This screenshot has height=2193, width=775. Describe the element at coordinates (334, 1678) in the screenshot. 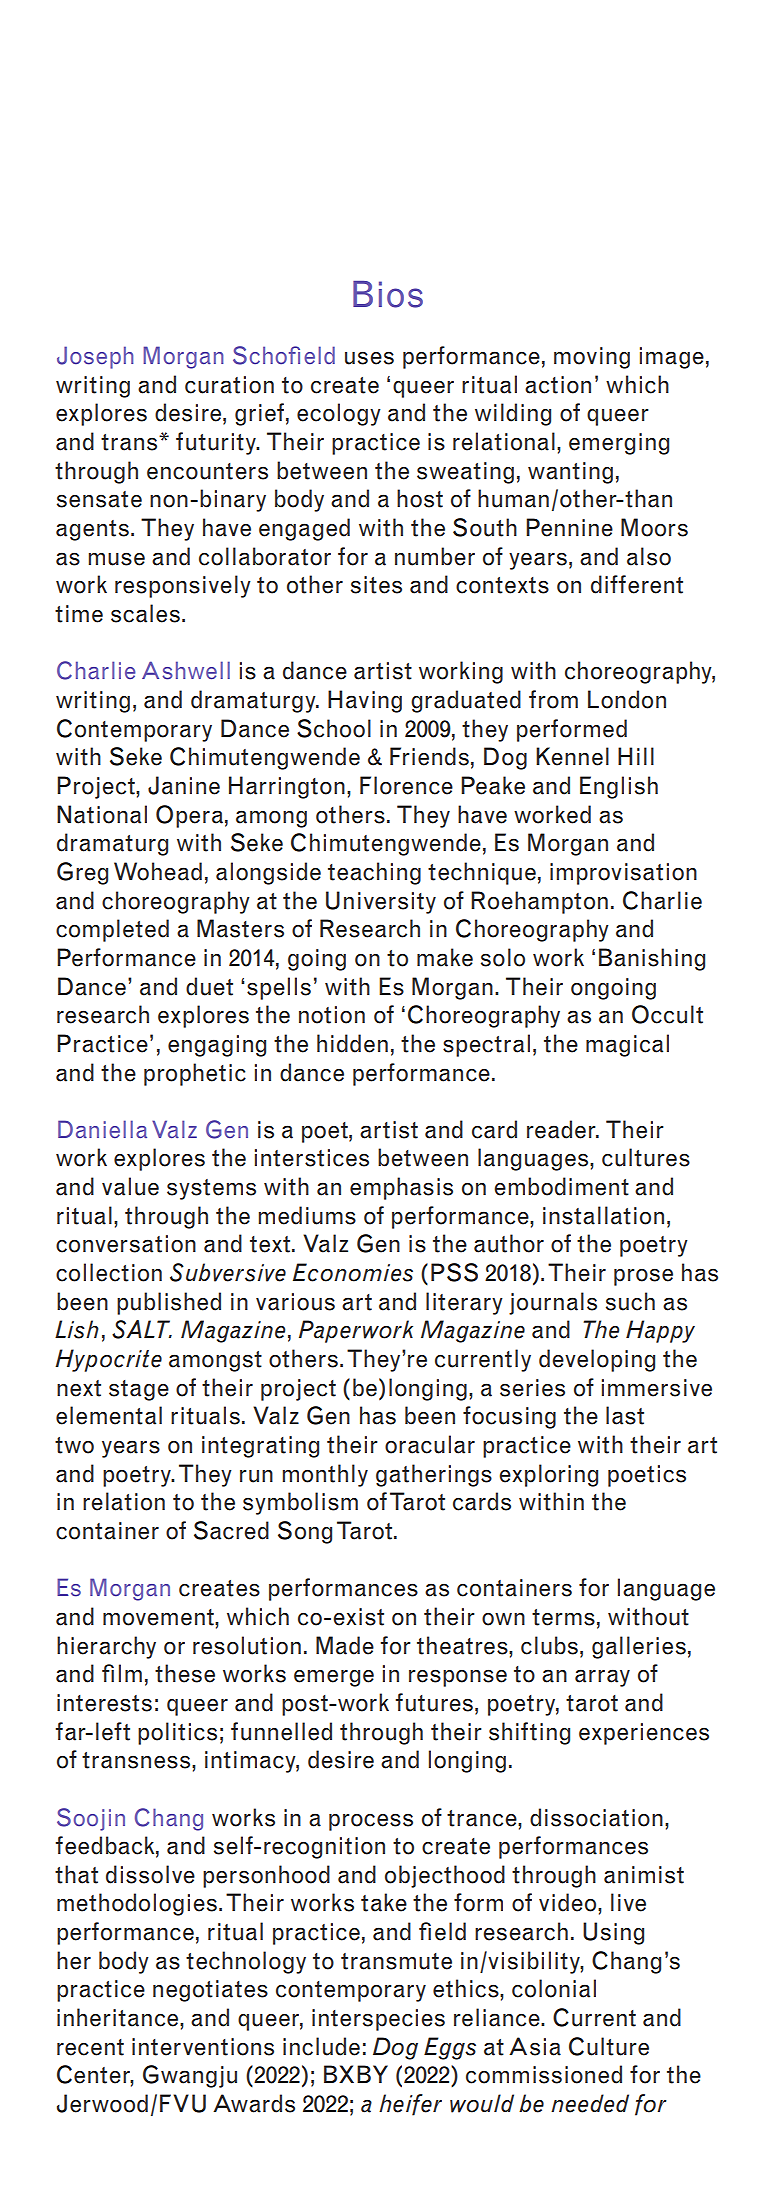

I see `emerge` at that location.
